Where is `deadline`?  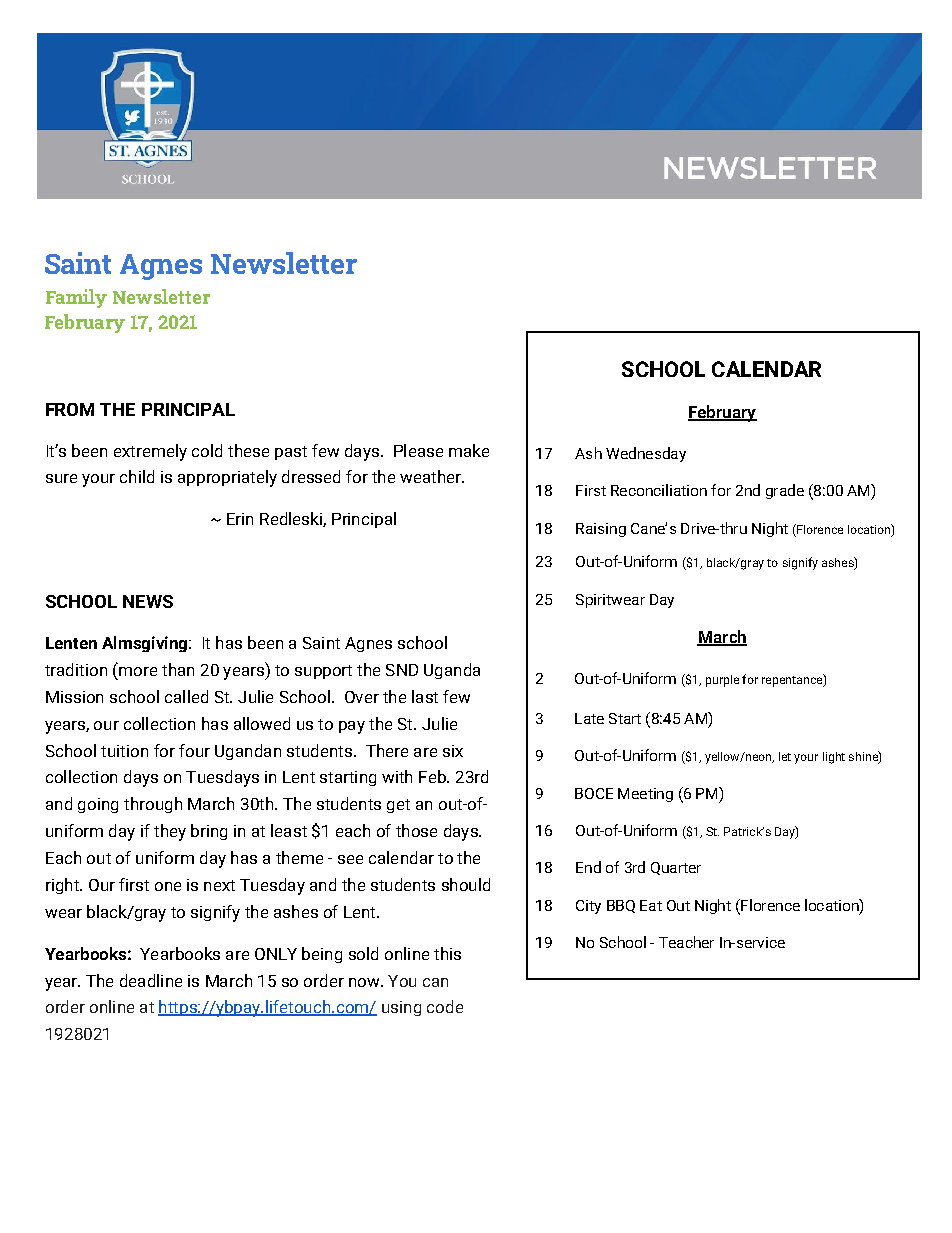
deadline is located at coordinates (151, 980).
